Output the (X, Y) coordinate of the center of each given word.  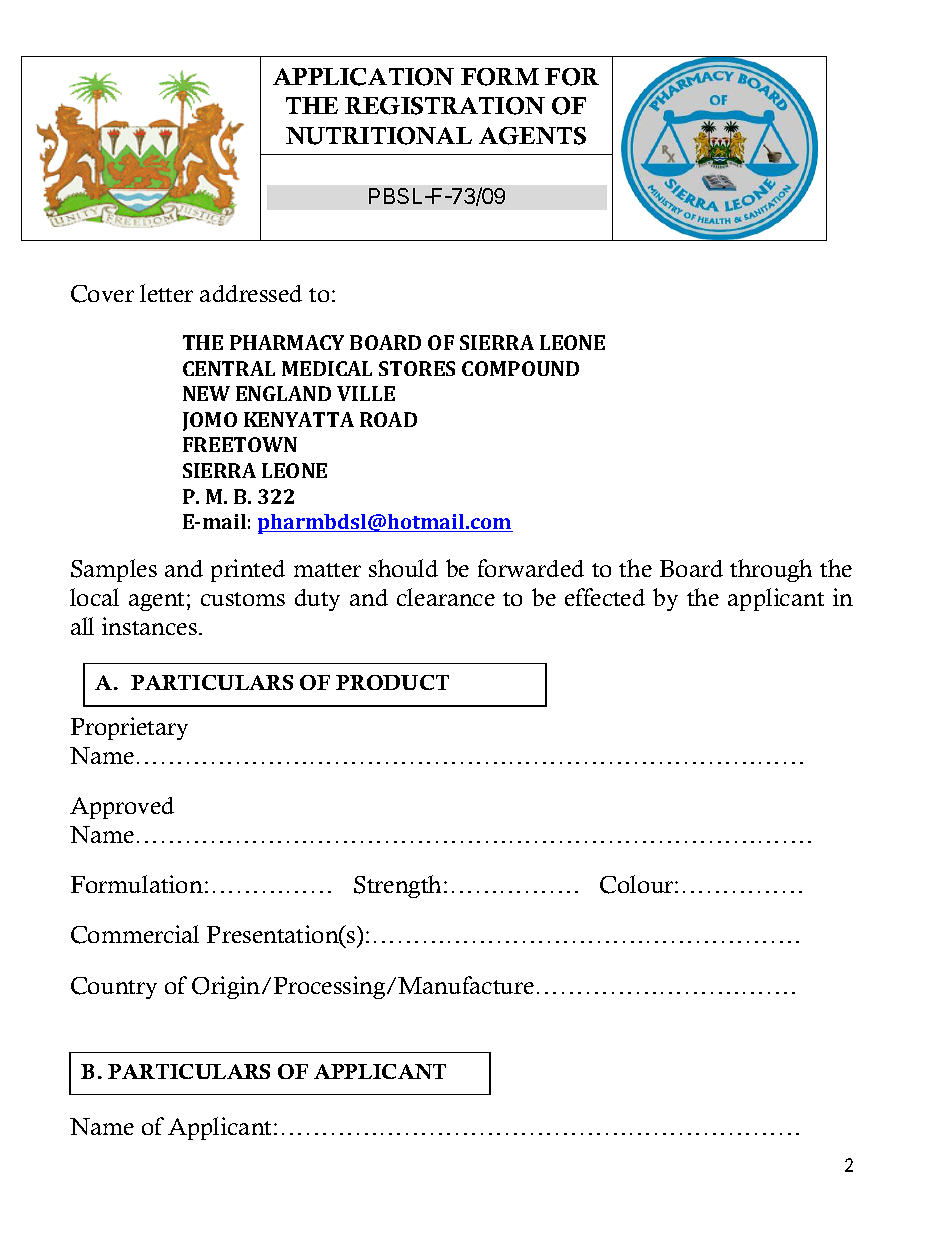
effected (605, 597)
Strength (399, 886)
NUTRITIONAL (379, 136)
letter (166, 293)
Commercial (135, 934)
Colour (638, 884)
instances (149, 626)
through (771, 570)
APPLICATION (363, 77)
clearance (446, 597)
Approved (122, 808)
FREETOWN (240, 444)
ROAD (388, 419)
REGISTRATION (445, 106)
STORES (417, 368)
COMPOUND (520, 368)
